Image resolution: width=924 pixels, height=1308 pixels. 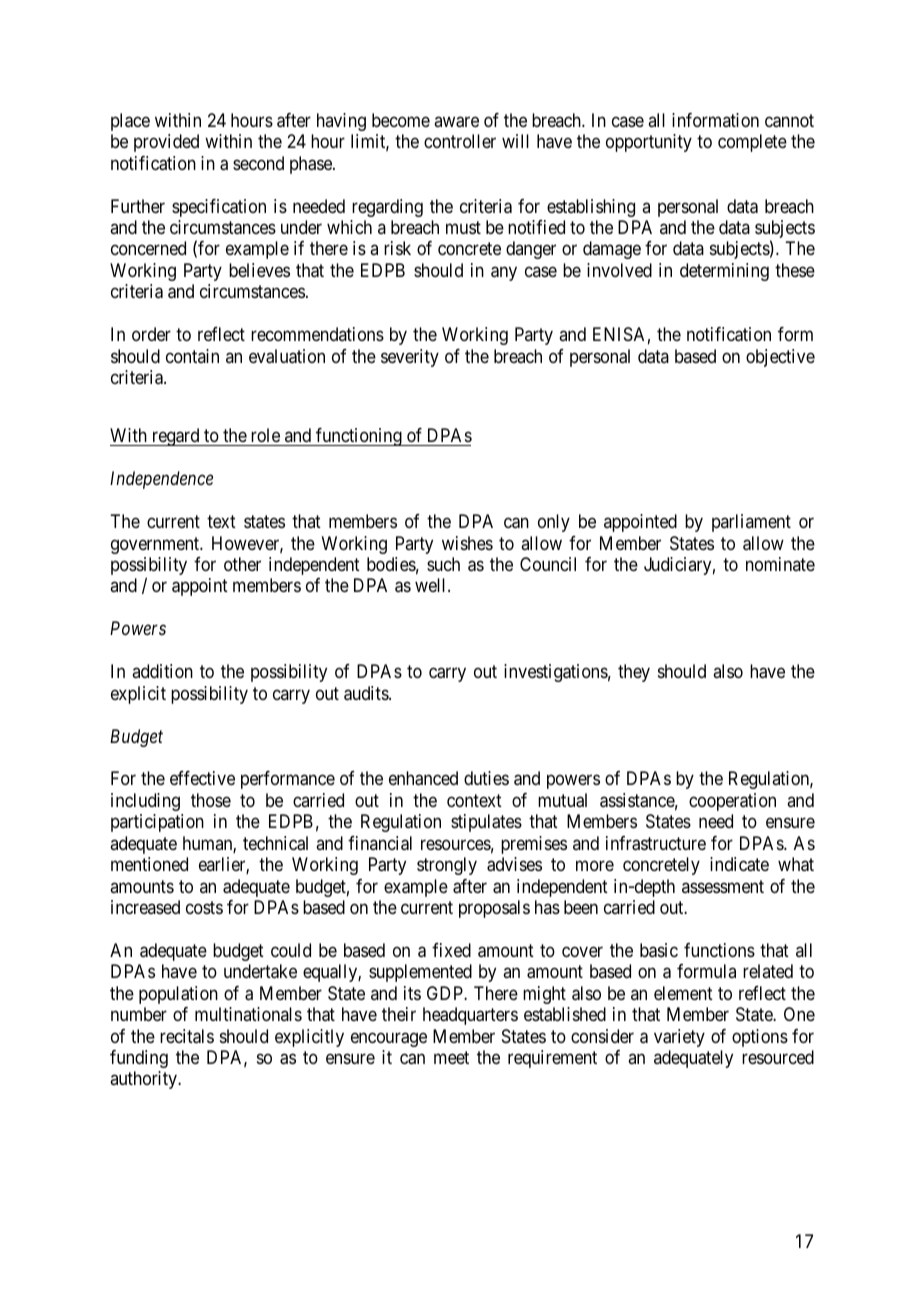 I want to click on complete, so click(x=752, y=143).
